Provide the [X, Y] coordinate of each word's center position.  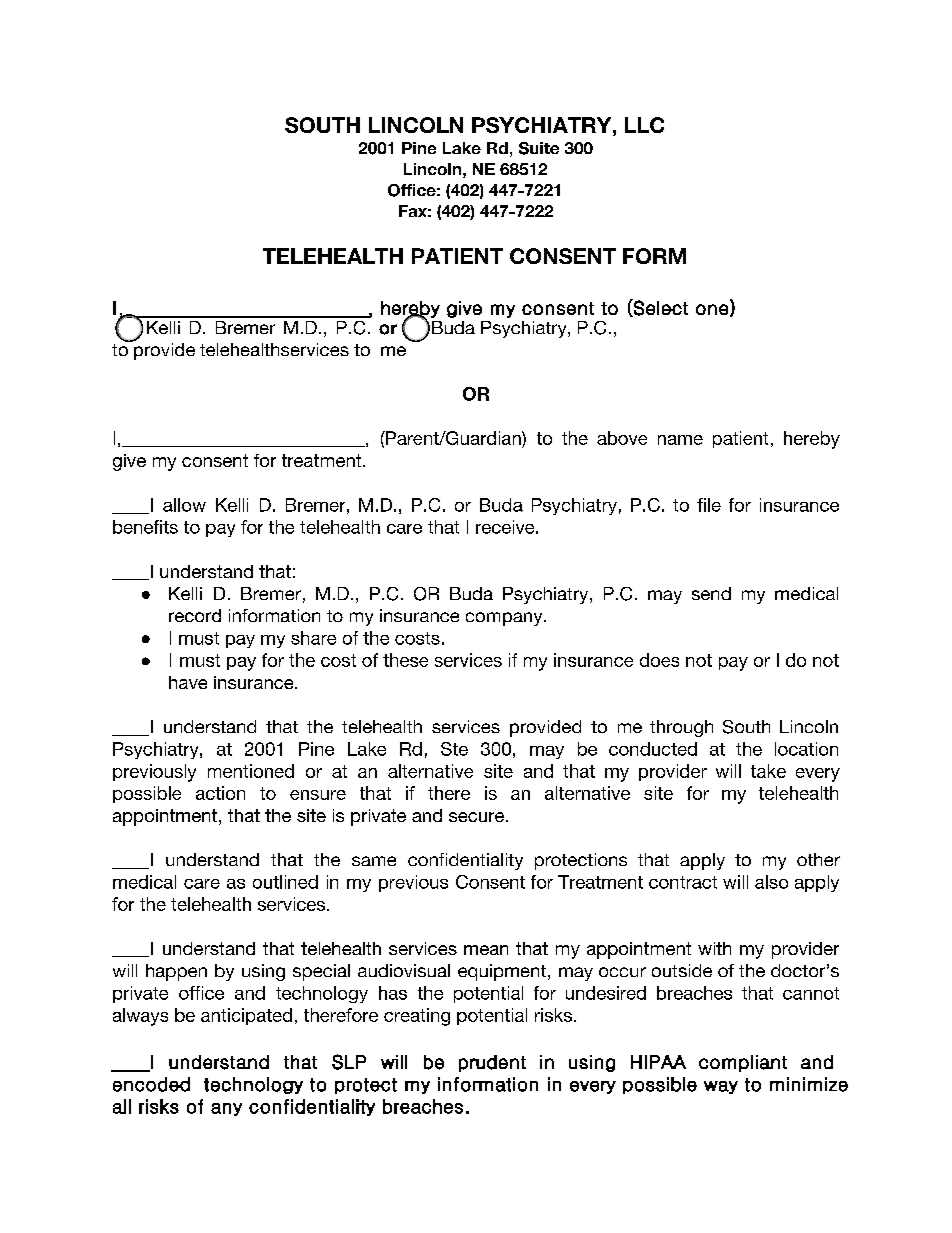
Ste [454, 749]
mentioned [251, 771]
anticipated [246, 1016]
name [680, 440]
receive [505, 527]
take [768, 771]
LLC [644, 125]
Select [660, 308]
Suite [539, 148]
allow [184, 505]
